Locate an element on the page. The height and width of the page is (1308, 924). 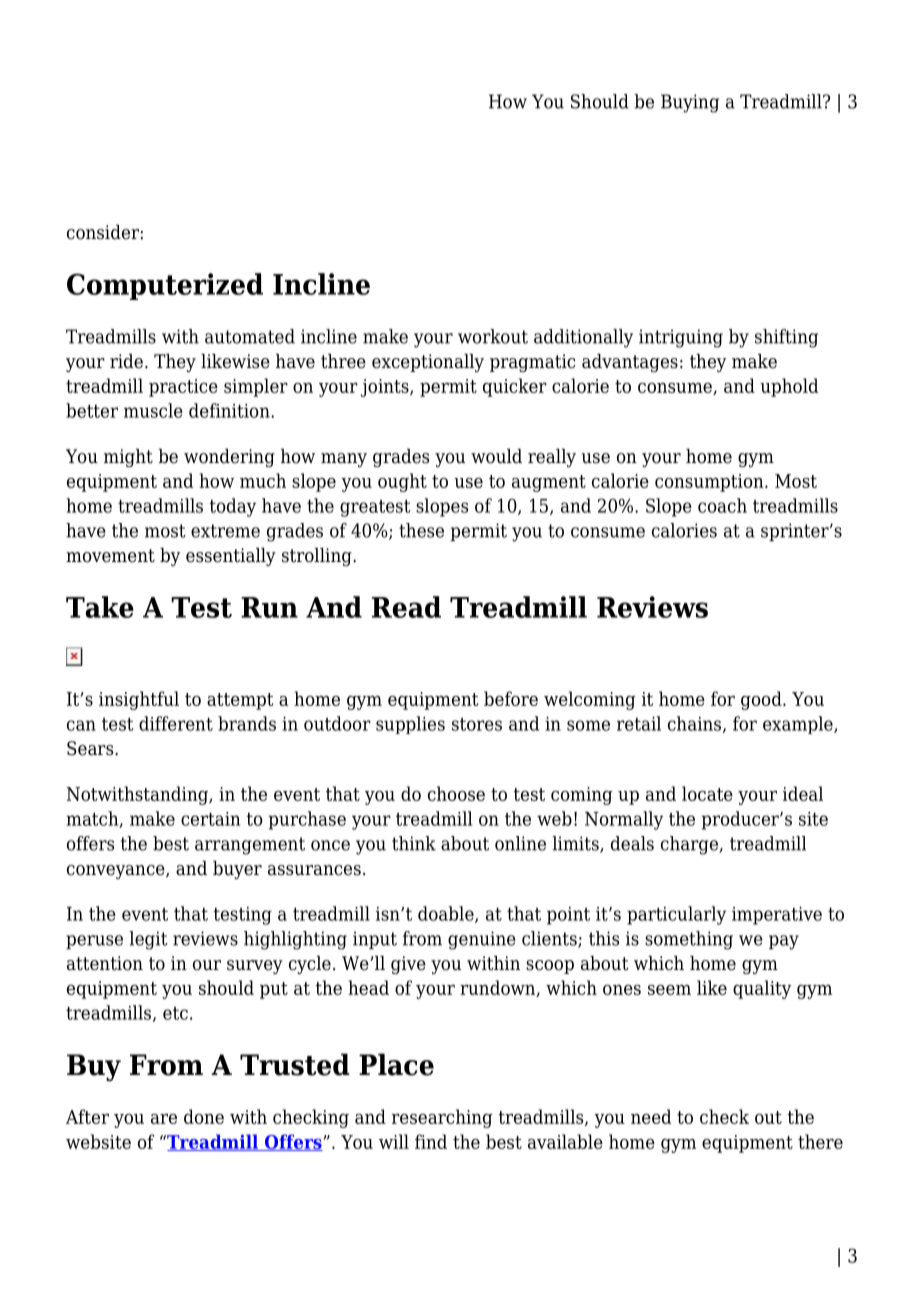
before is located at coordinates (511, 698).
